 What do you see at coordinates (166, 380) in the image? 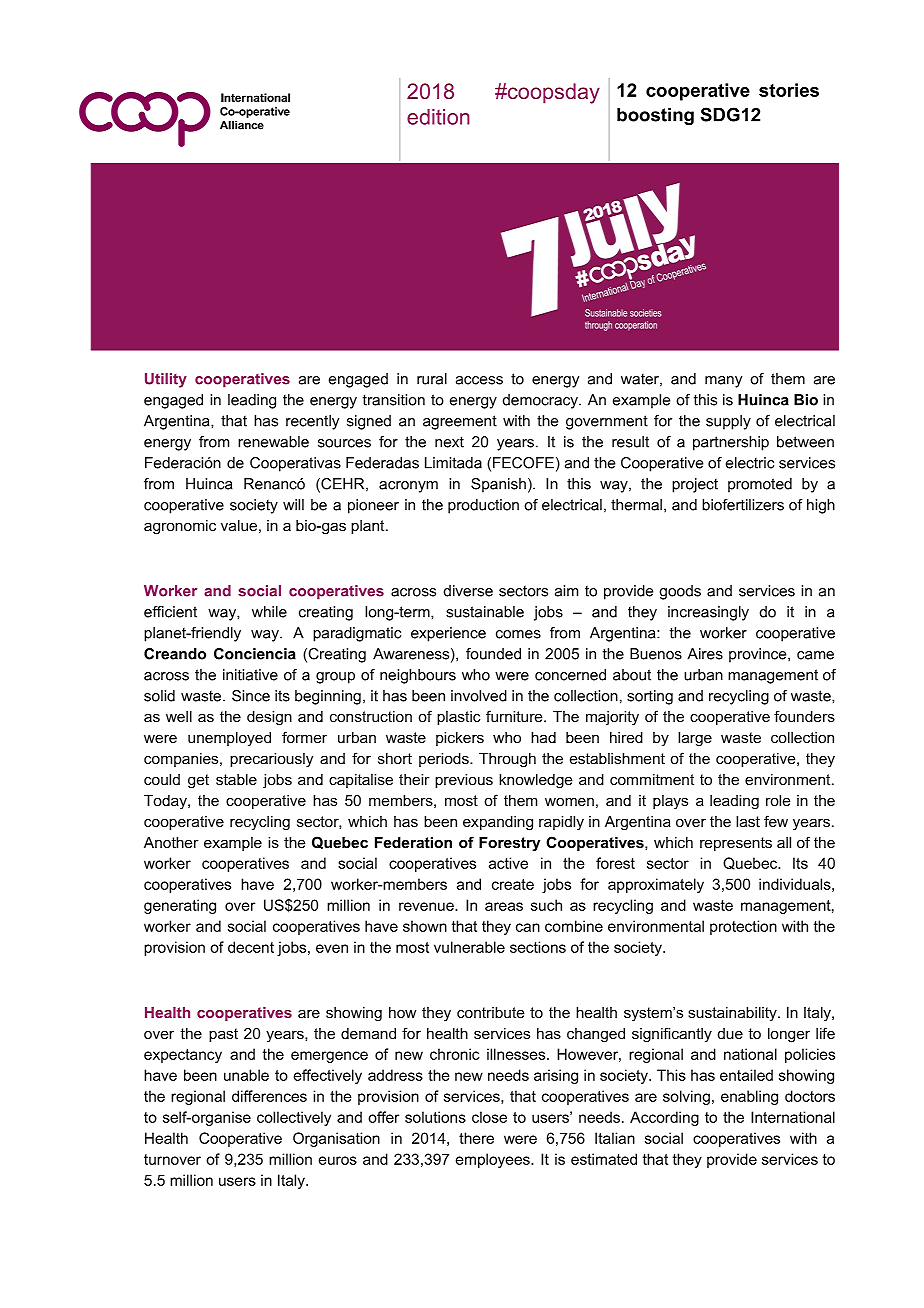
I see `Utility` at bounding box center [166, 380].
